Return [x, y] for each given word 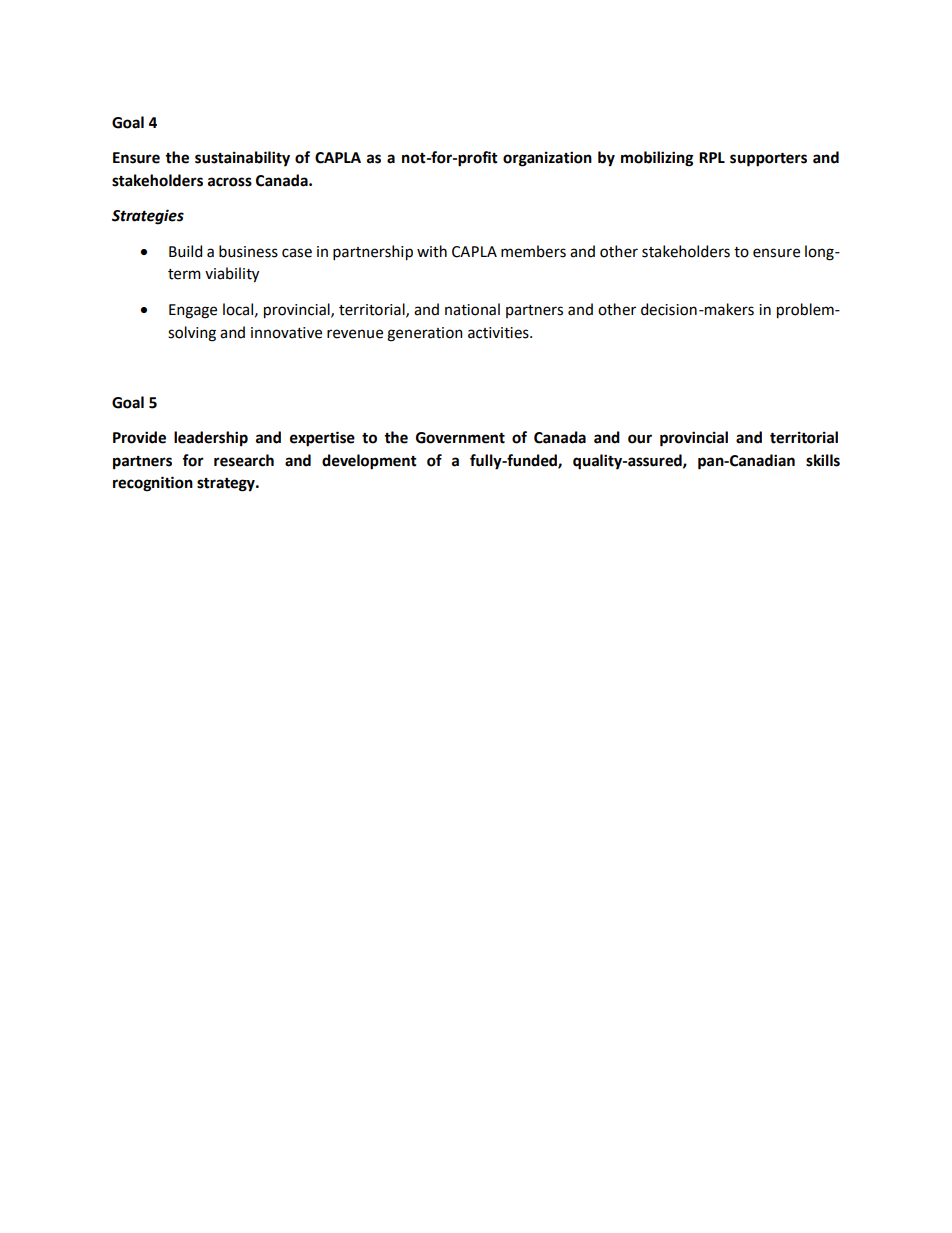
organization [547, 159]
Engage [193, 311]
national [472, 309]
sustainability [242, 159]
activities [499, 333]
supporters [768, 160]
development [369, 462]
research [244, 460]
